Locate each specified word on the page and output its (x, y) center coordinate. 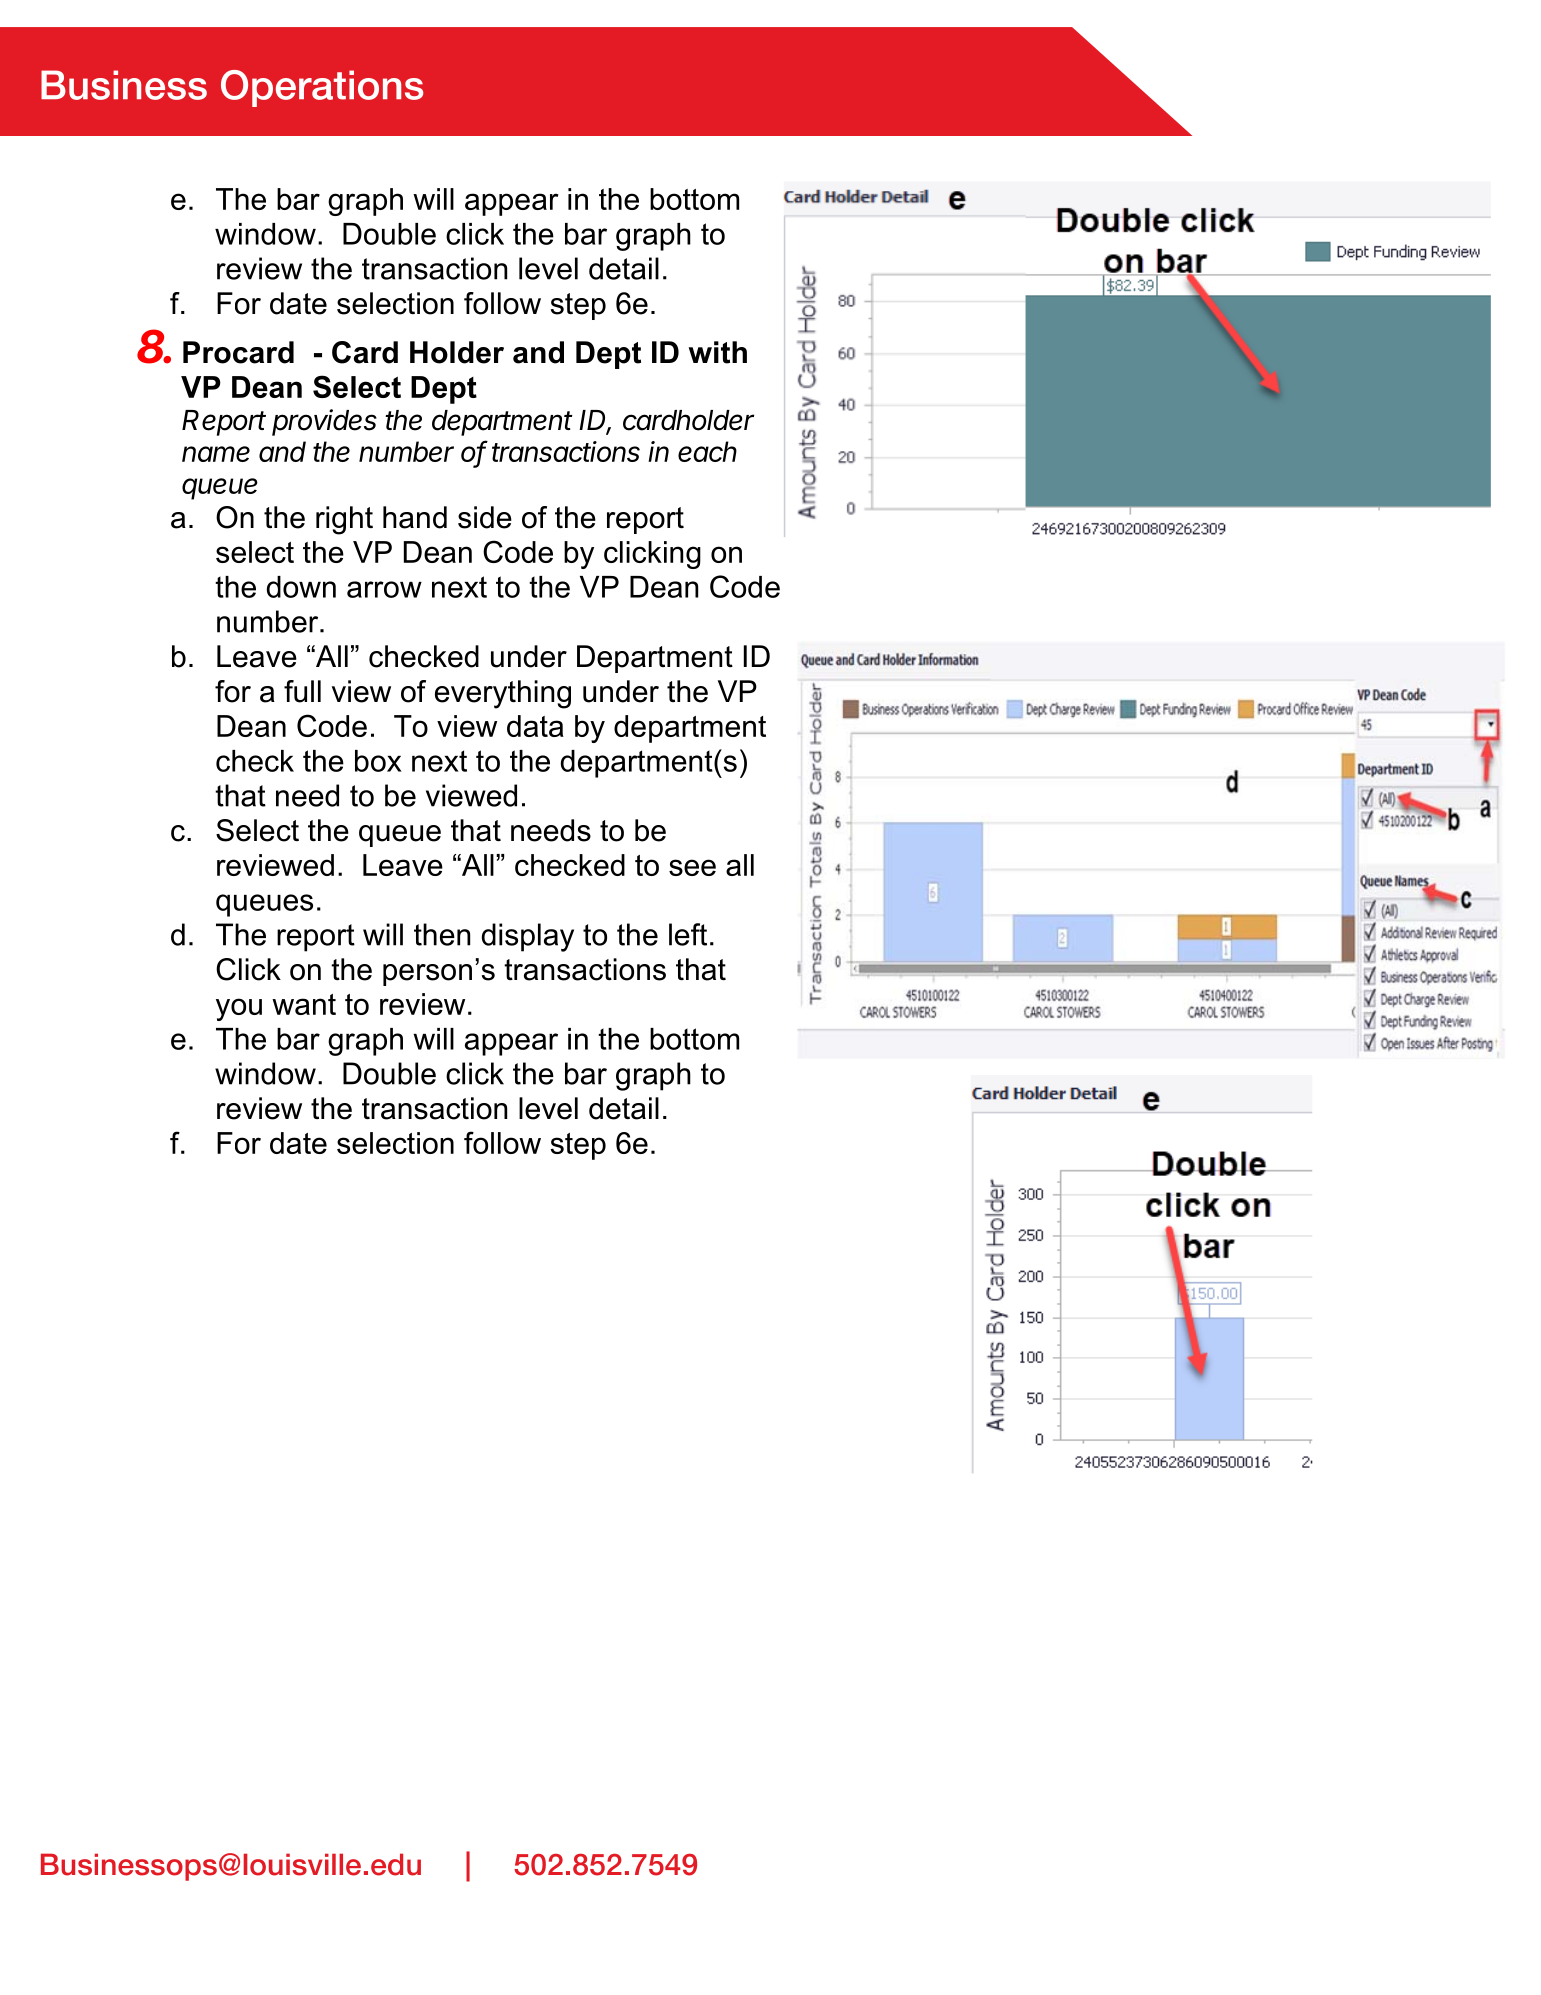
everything (503, 694)
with (718, 352)
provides (324, 422)
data (535, 726)
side (485, 517)
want (304, 1004)
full (302, 691)
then (442, 934)
